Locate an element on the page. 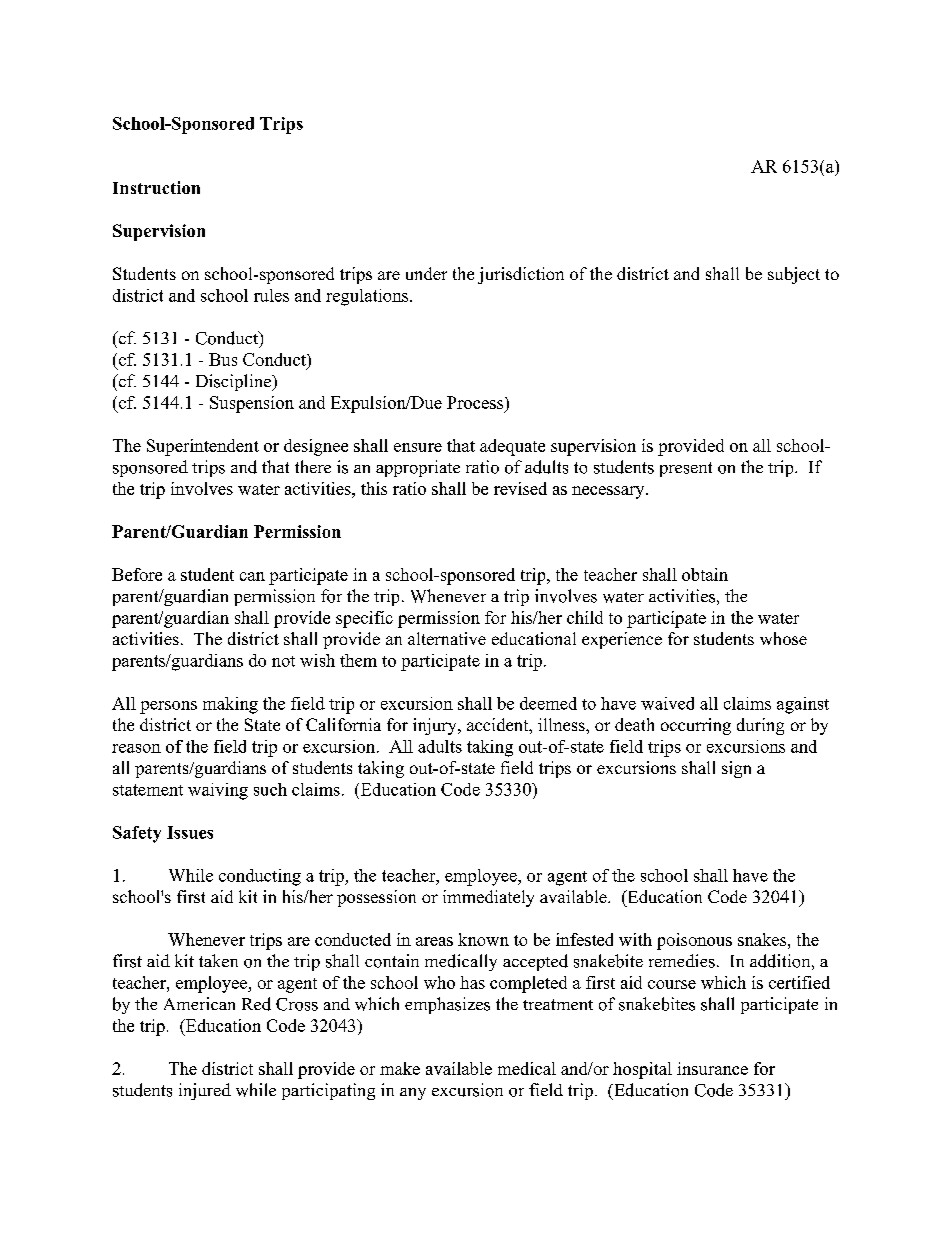  subject is located at coordinates (794, 275).
